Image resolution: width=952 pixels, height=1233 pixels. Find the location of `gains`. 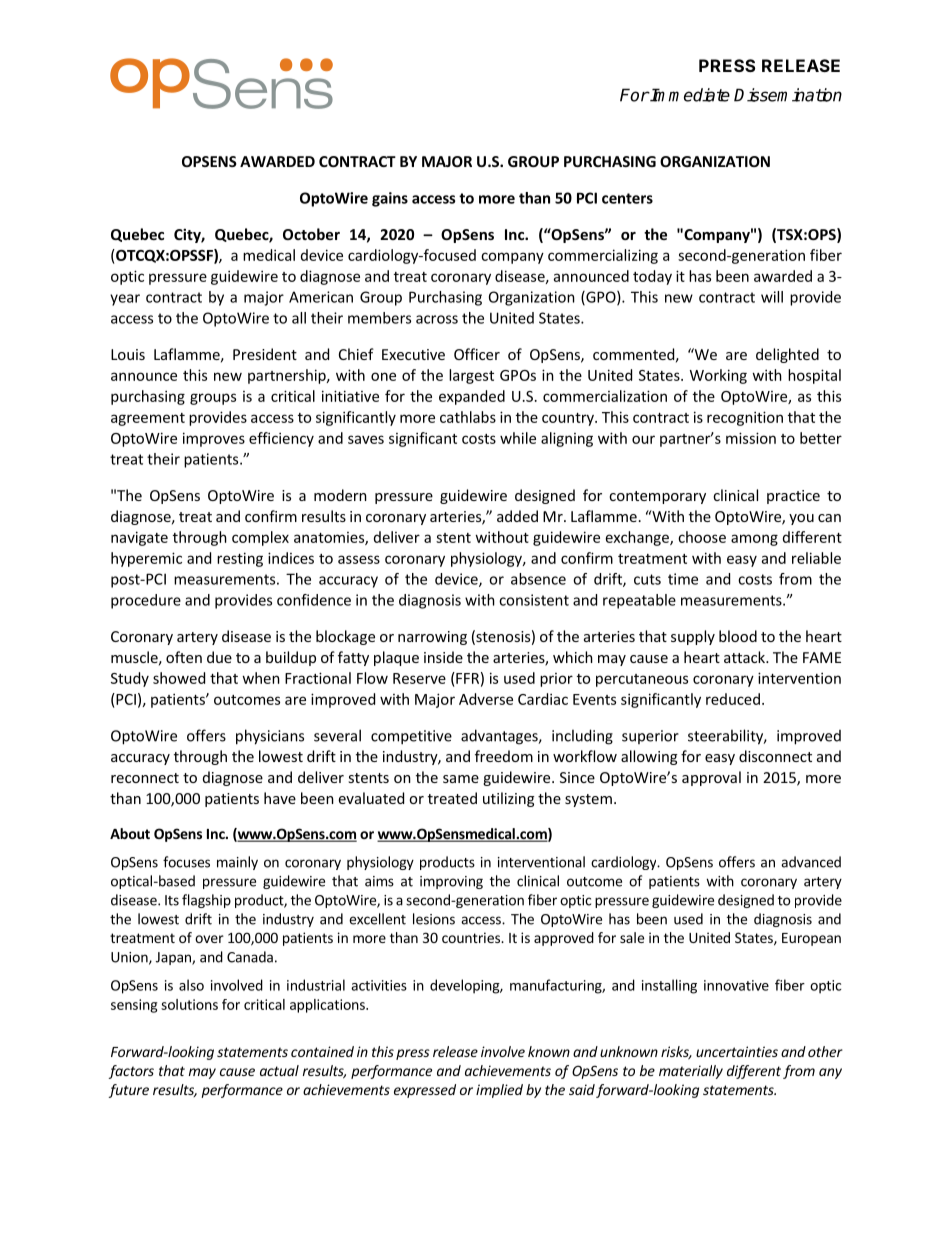

gains is located at coordinates (390, 199).
